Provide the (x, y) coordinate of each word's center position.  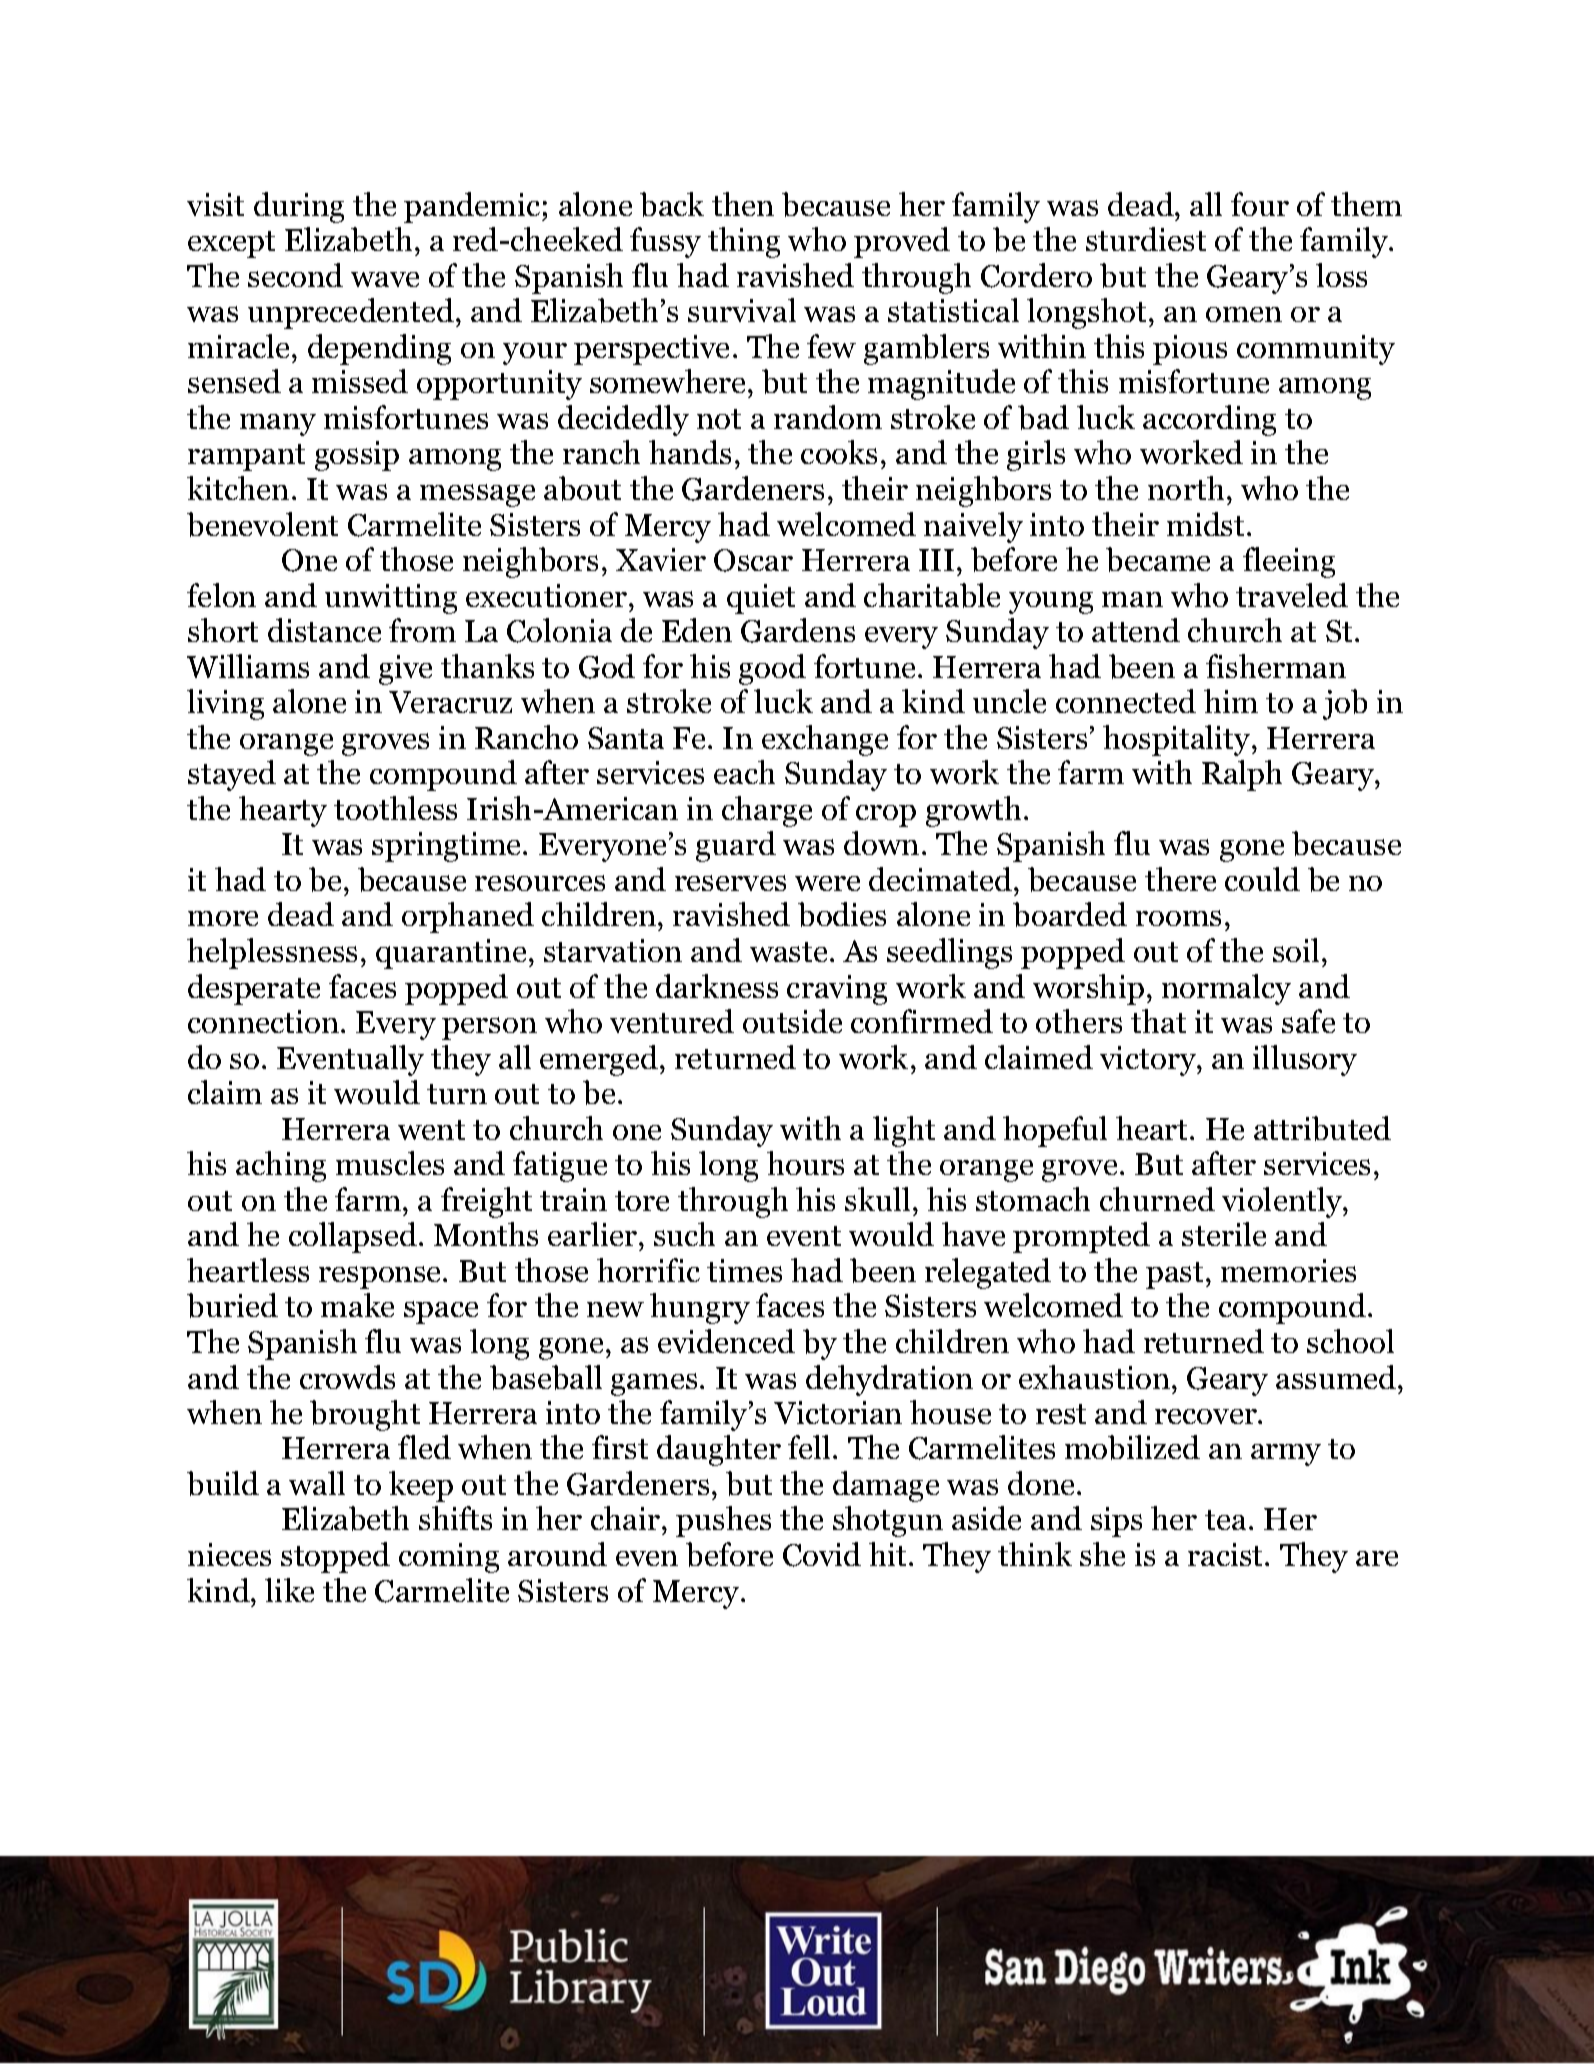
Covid (822, 1554)
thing (744, 242)
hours (805, 1163)
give (405, 670)
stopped (335, 1557)
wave (385, 279)
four (1260, 204)
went (431, 1130)
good (772, 669)
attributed (1322, 1128)
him (1231, 701)
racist (1227, 1554)
